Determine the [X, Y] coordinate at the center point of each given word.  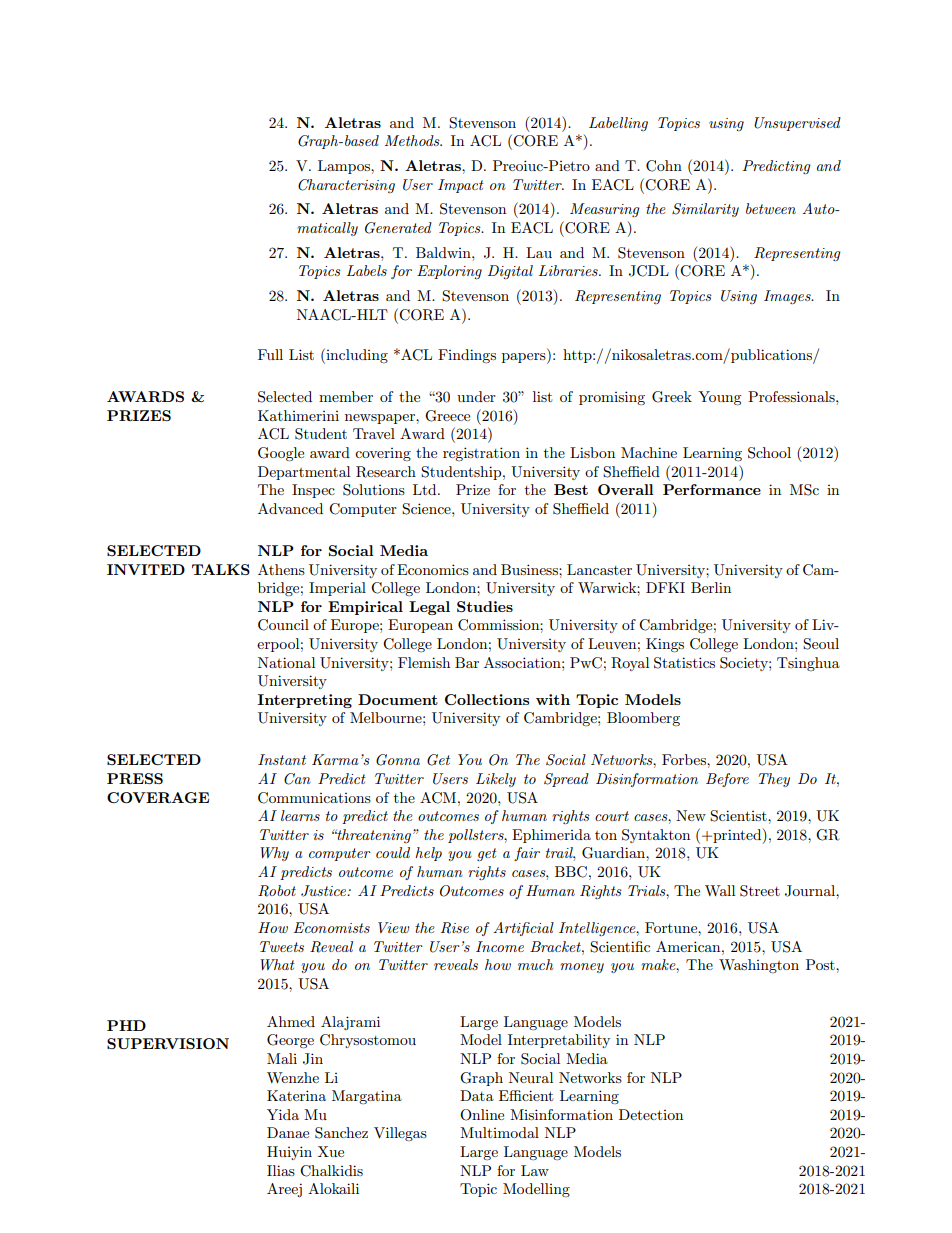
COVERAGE [158, 797]
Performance [712, 489]
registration [481, 454]
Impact [461, 186]
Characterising [346, 186]
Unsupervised [797, 124]
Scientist [739, 816]
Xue [331, 1151]
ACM [439, 798]
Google [281, 454]
